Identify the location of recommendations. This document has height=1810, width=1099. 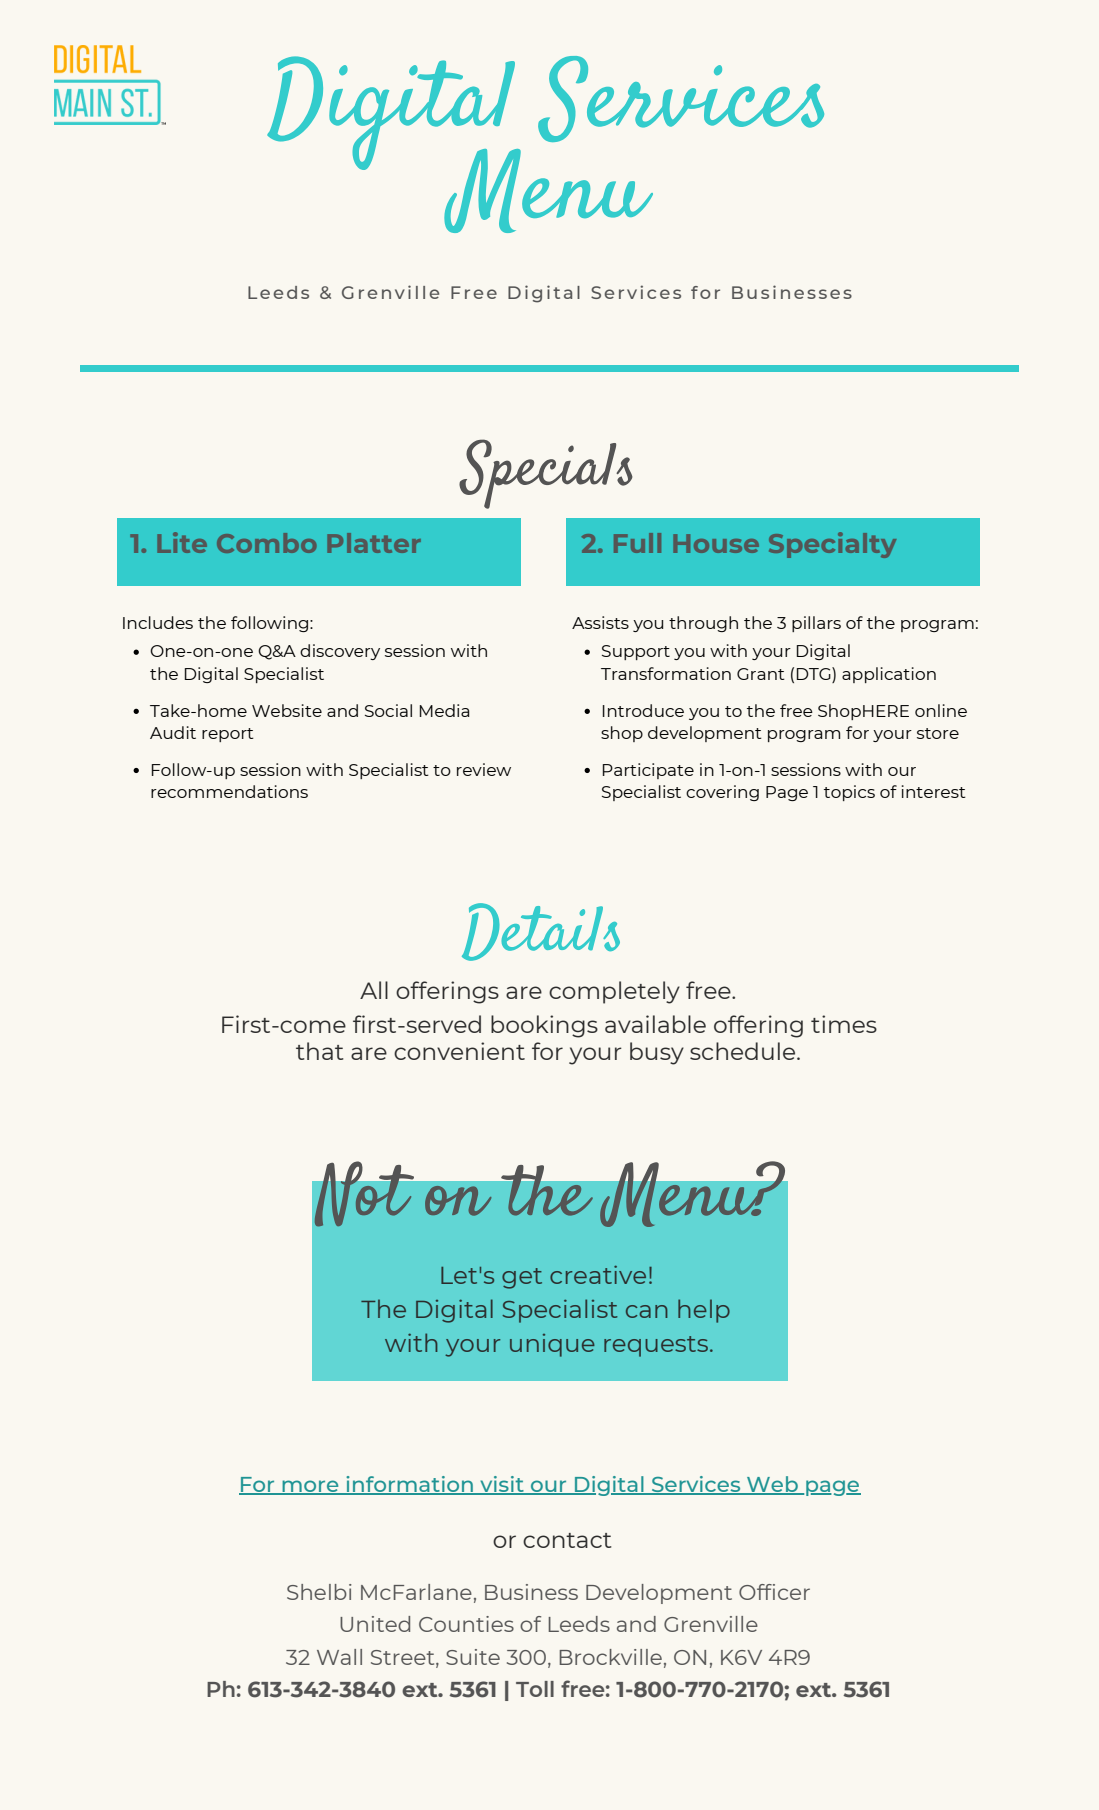
(229, 791).
